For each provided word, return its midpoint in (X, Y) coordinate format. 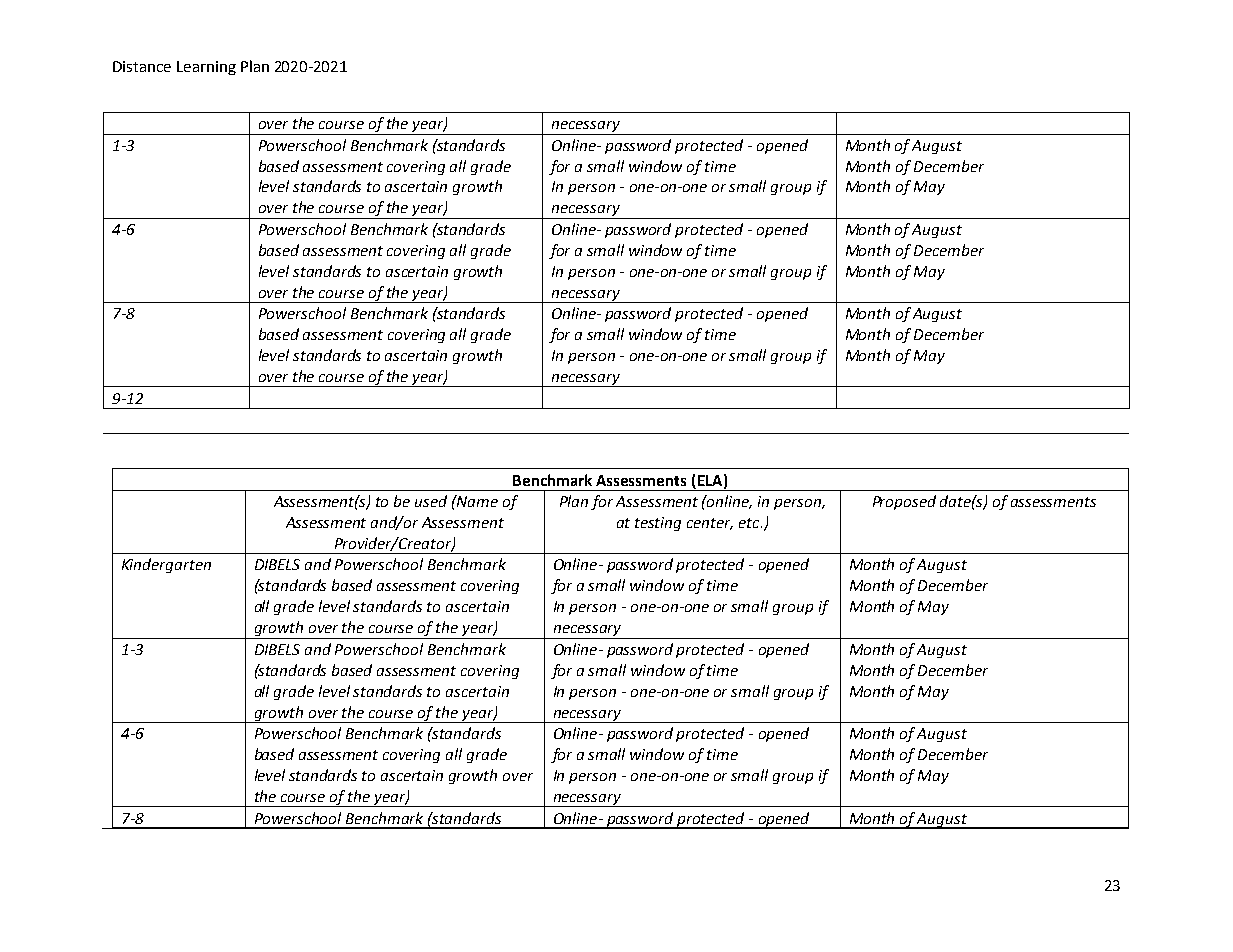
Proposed (904, 502)
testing (658, 524)
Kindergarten (166, 565)
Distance (142, 66)
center (710, 524)
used (431, 501)
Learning (206, 68)
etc (750, 523)
